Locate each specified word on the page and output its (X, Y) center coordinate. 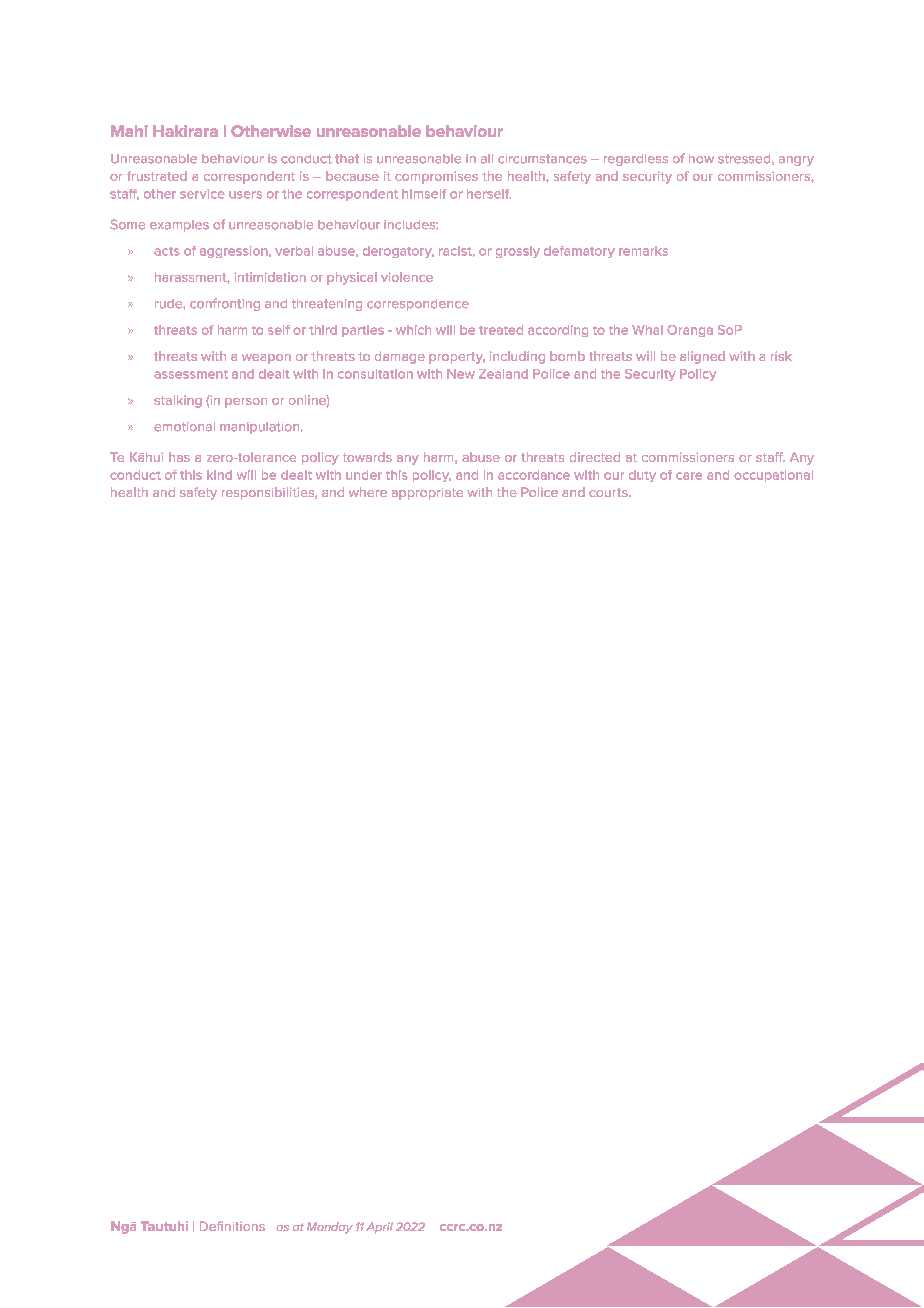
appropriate (427, 494)
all (487, 159)
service (202, 194)
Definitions (232, 1226)
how (701, 159)
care (689, 476)
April (380, 1228)
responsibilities (269, 493)
